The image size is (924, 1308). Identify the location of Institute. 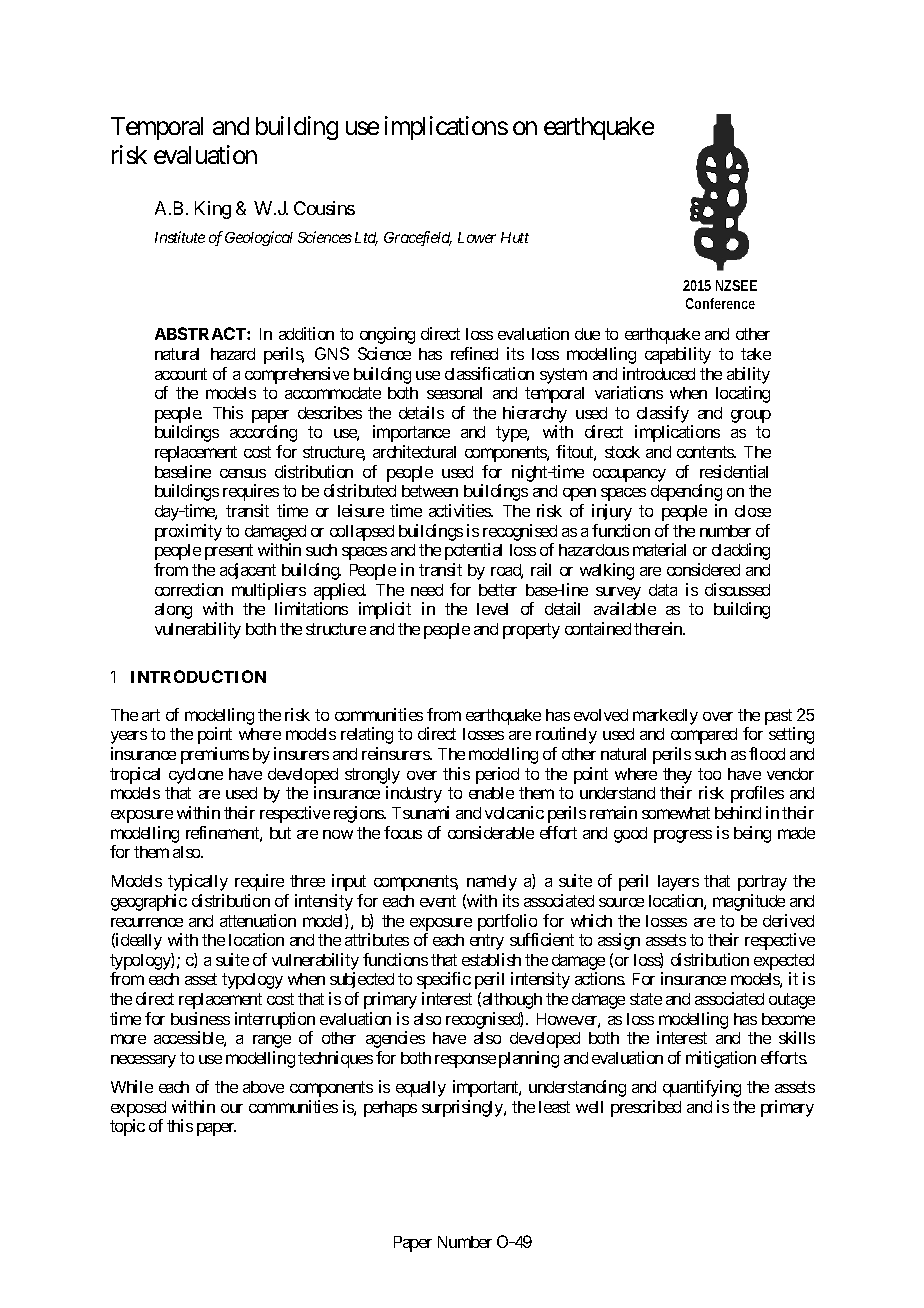
(180, 237).
